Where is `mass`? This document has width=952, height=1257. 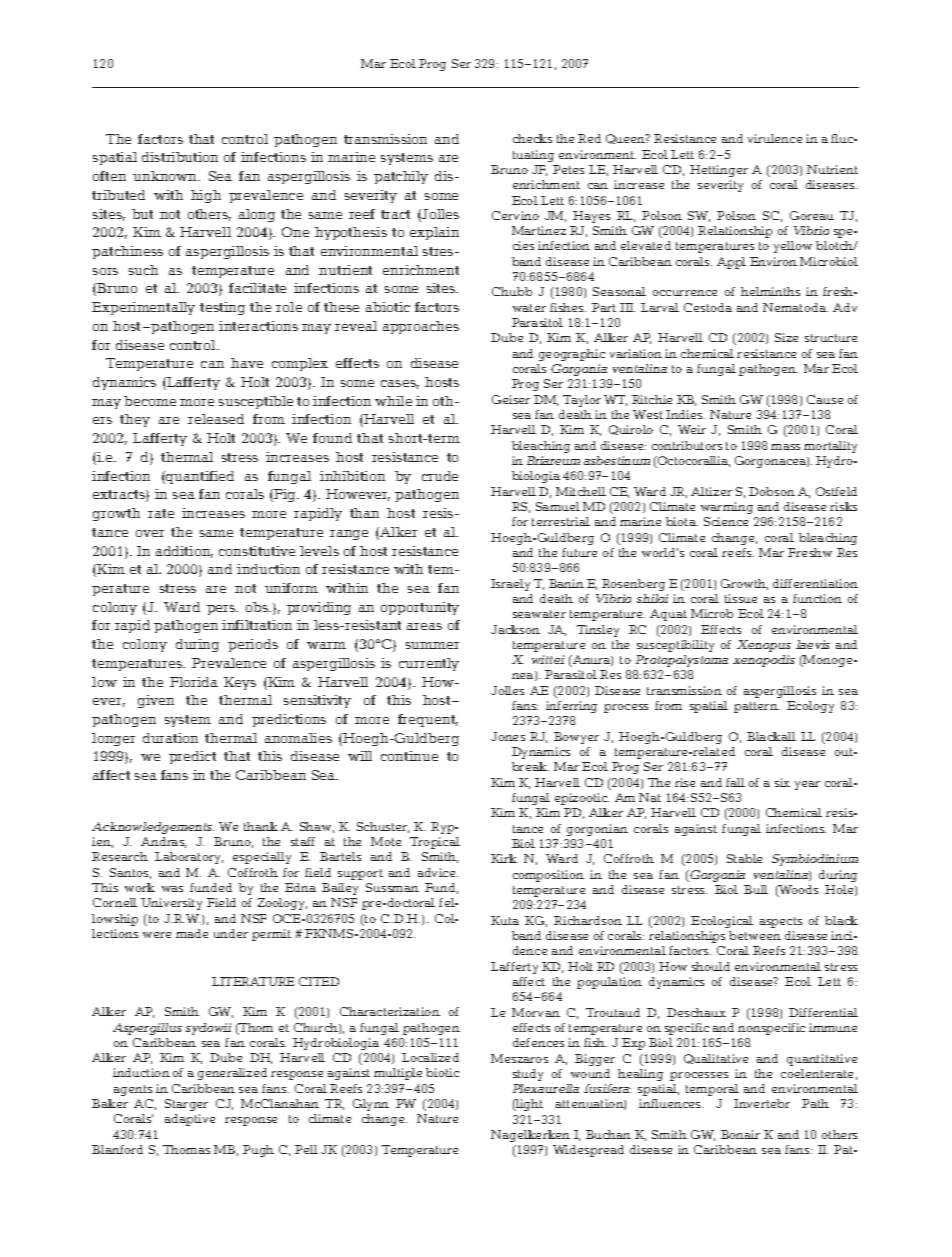 mass is located at coordinates (785, 447).
